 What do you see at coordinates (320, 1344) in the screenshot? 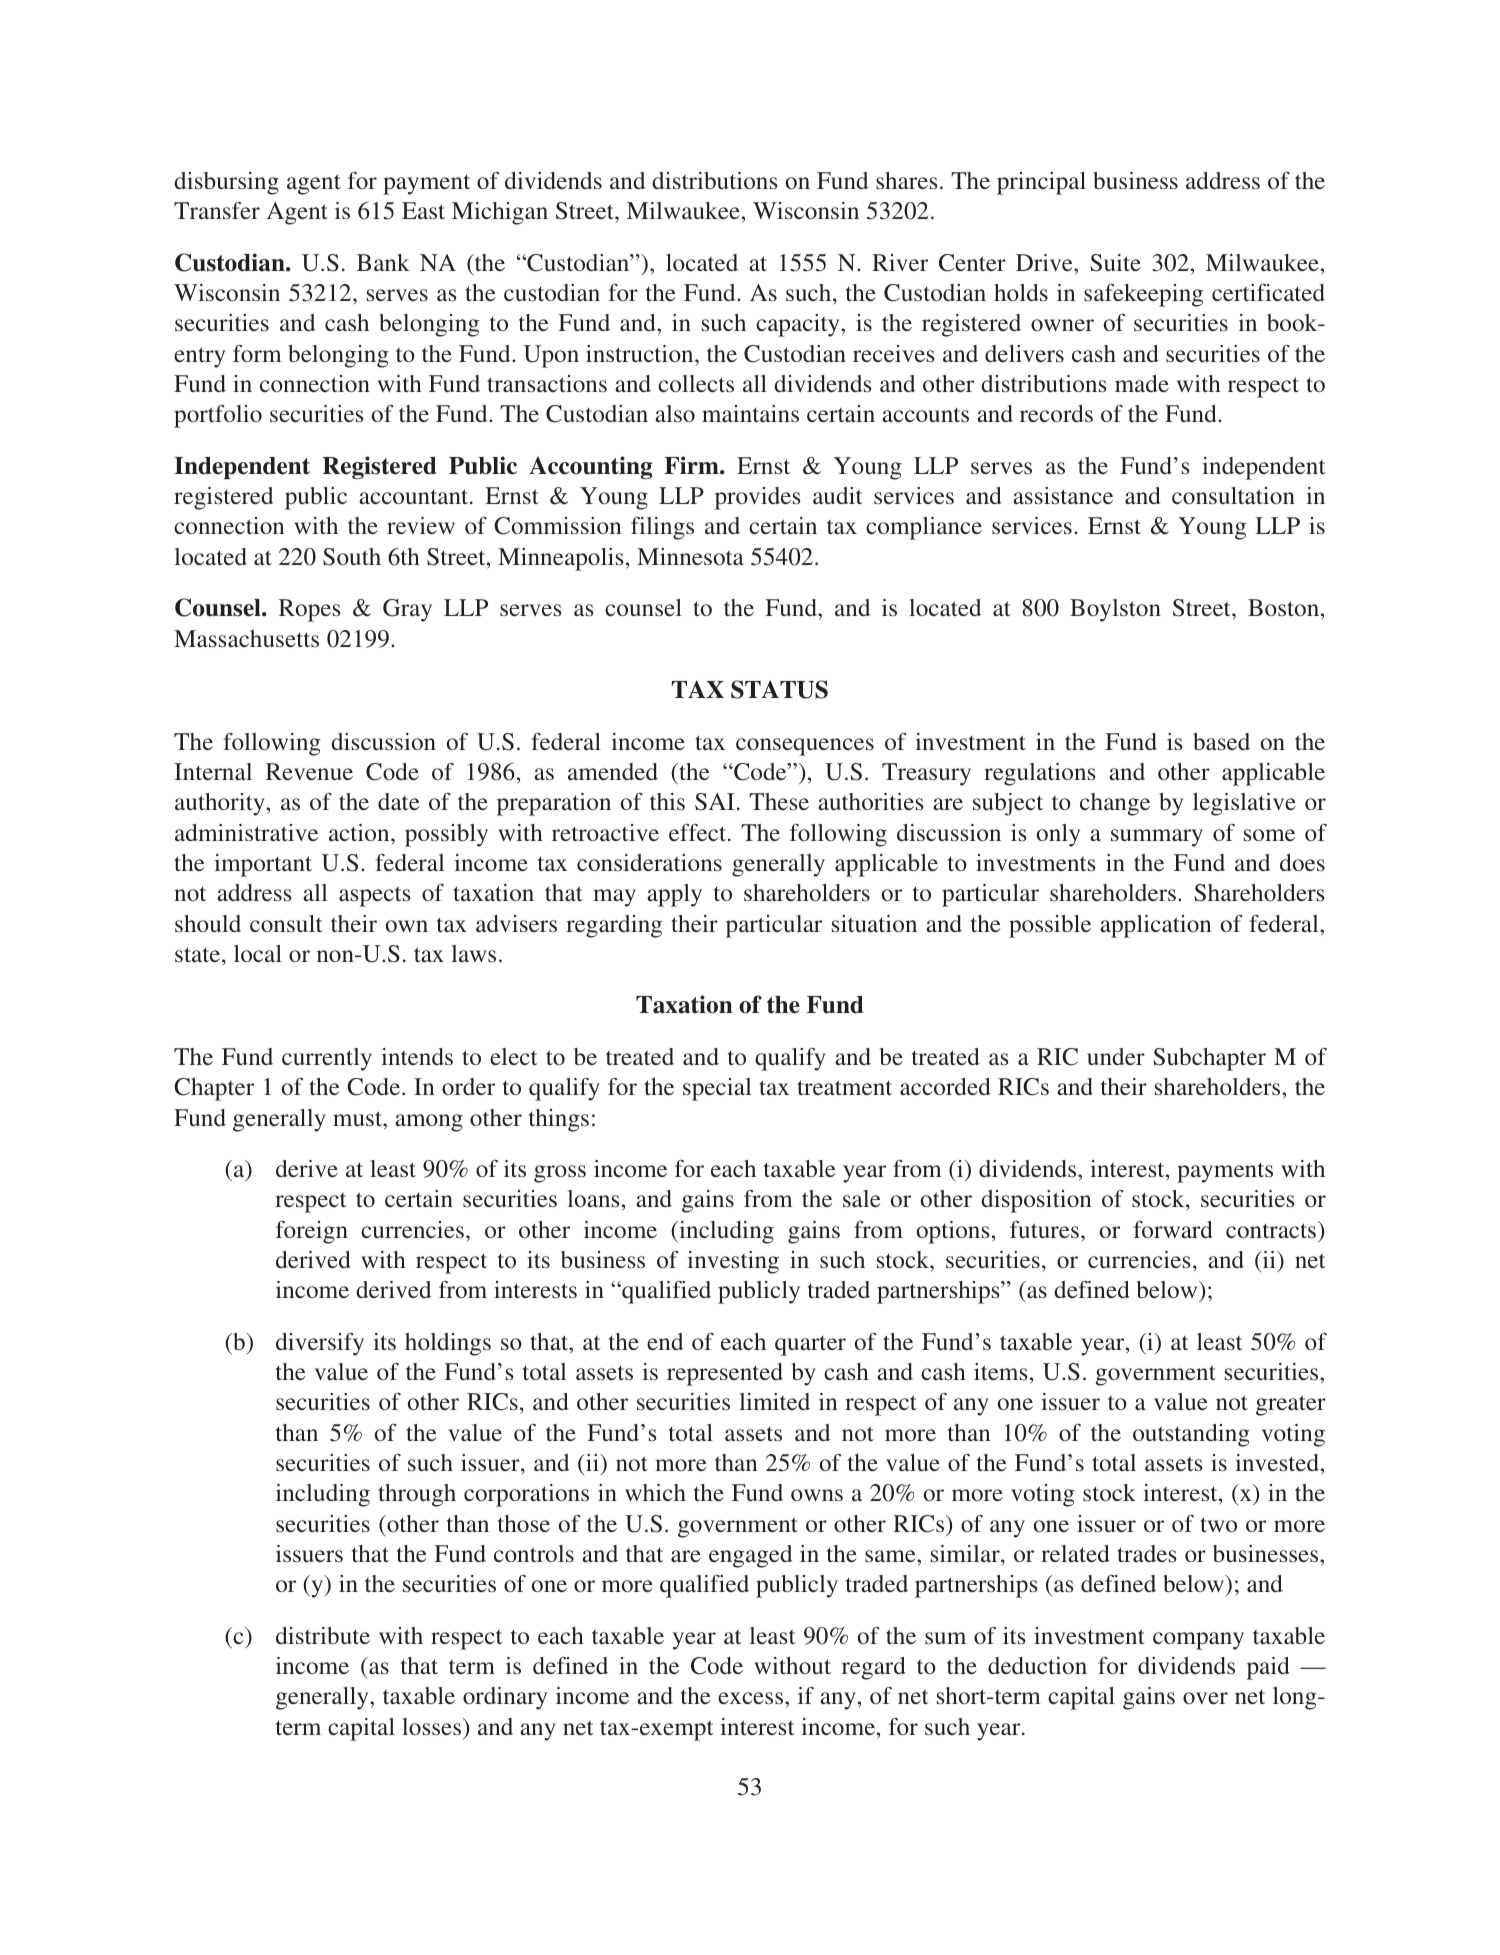
I see `diversify` at bounding box center [320, 1344].
